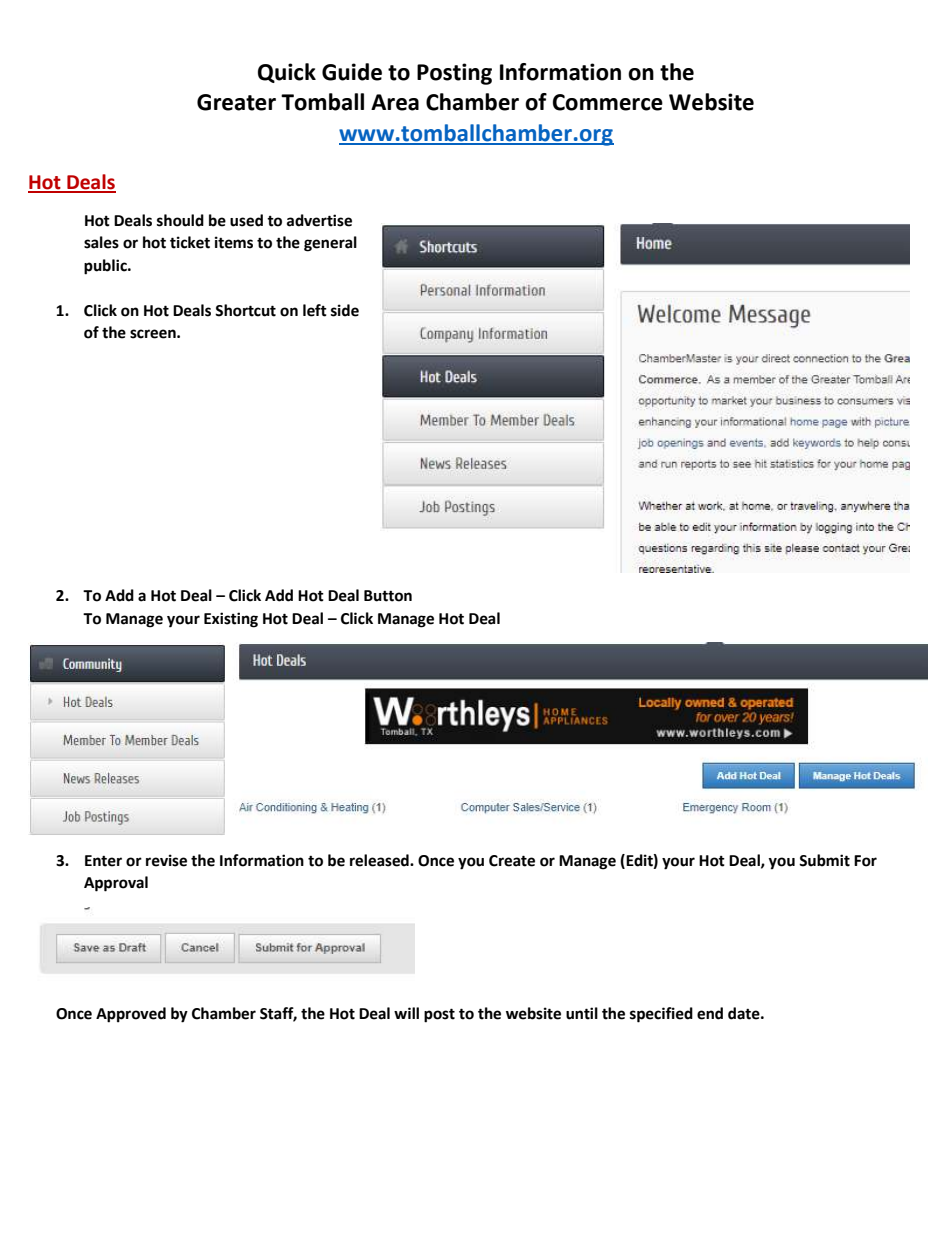  I want to click on Submit, so click(824, 860).
